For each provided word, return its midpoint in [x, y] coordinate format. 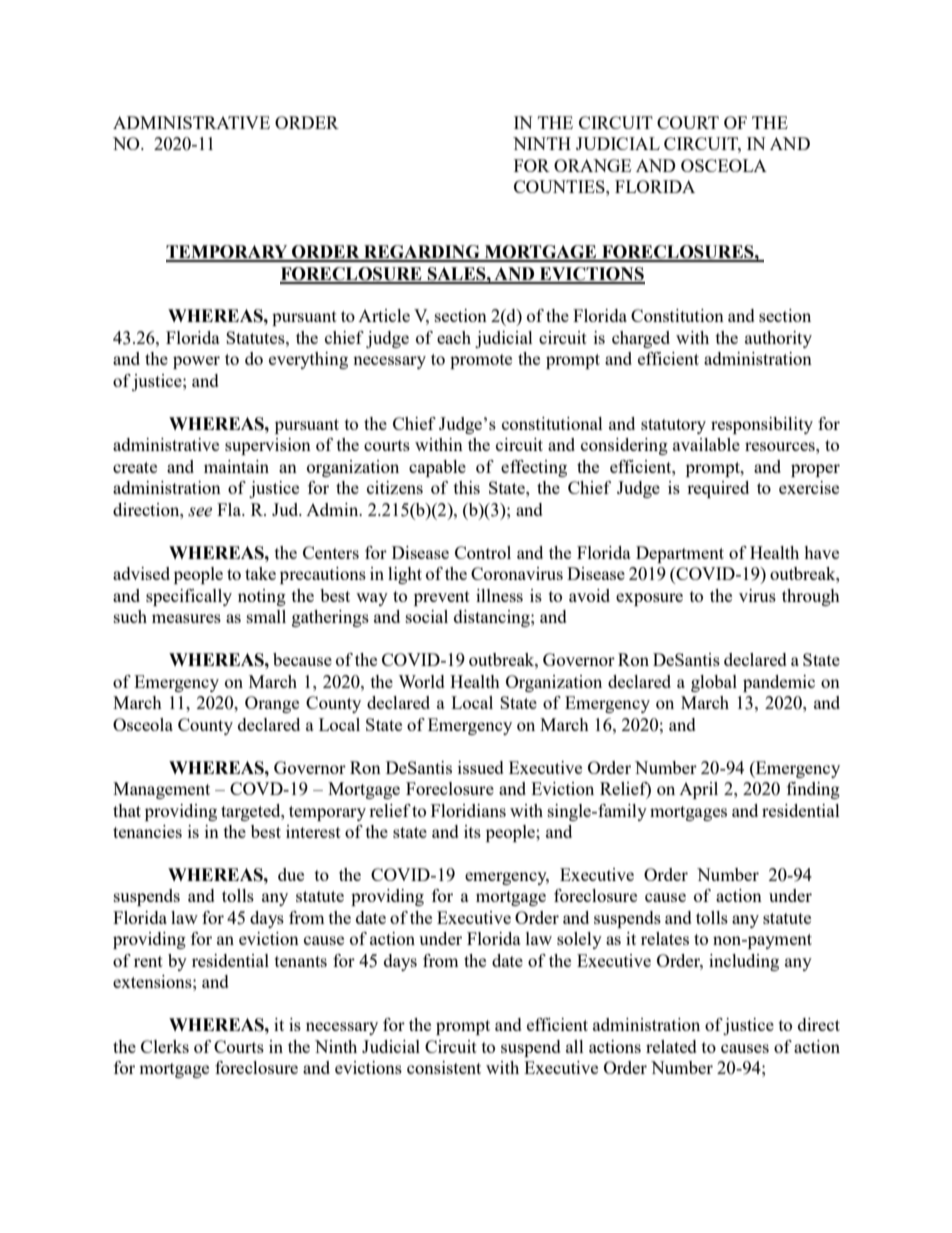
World [421, 681]
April [698, 790]
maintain [236, 466]
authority [778, 339]
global [714, 683]
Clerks [165, 1046]
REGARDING [422, 253]
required [718, 489]
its [472, 831]
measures [186, 618]
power [196, 362]
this [467, 487]
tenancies [147, 831]
